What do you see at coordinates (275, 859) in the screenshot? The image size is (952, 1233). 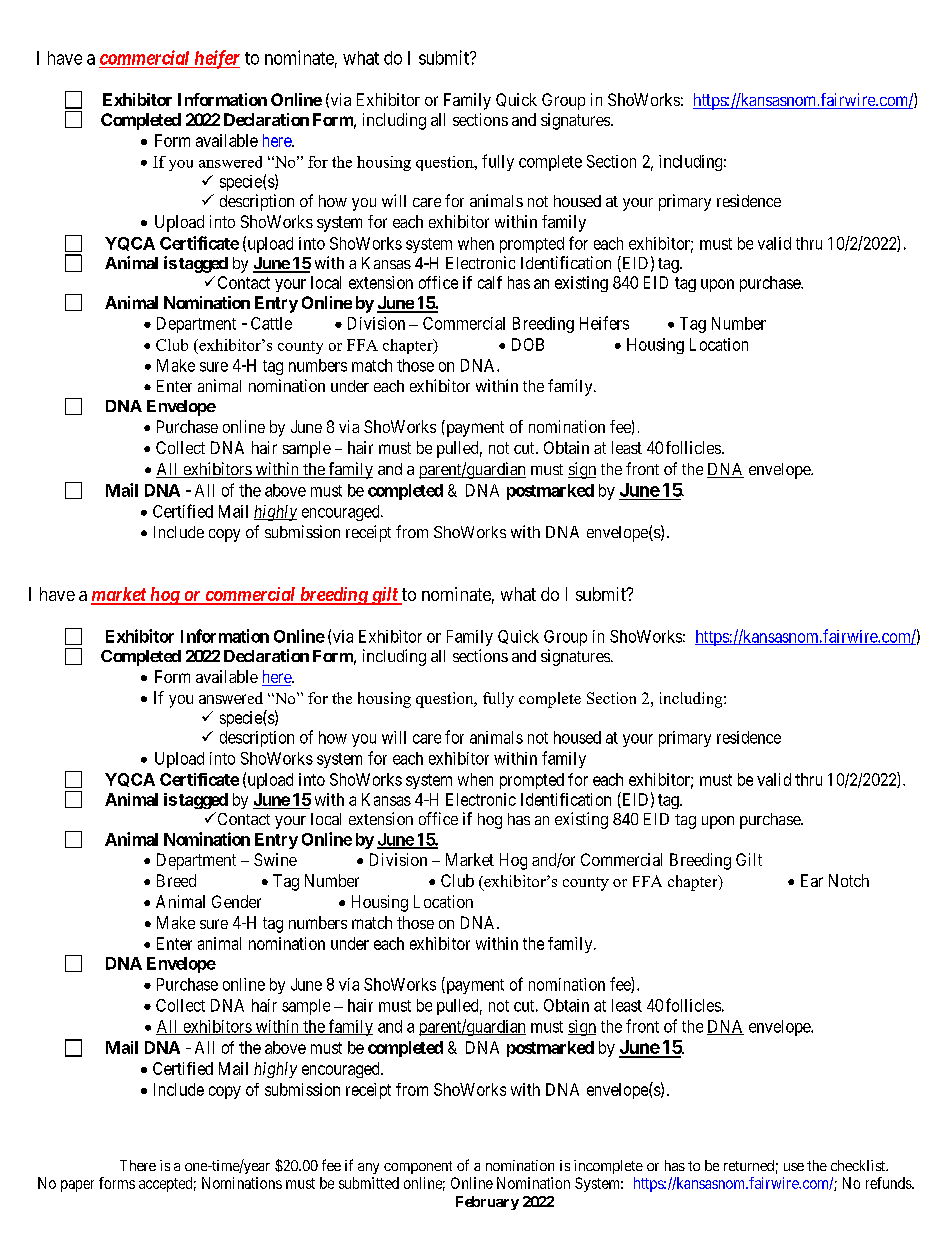 I see `Swine` at bounding box center [275, 859].
